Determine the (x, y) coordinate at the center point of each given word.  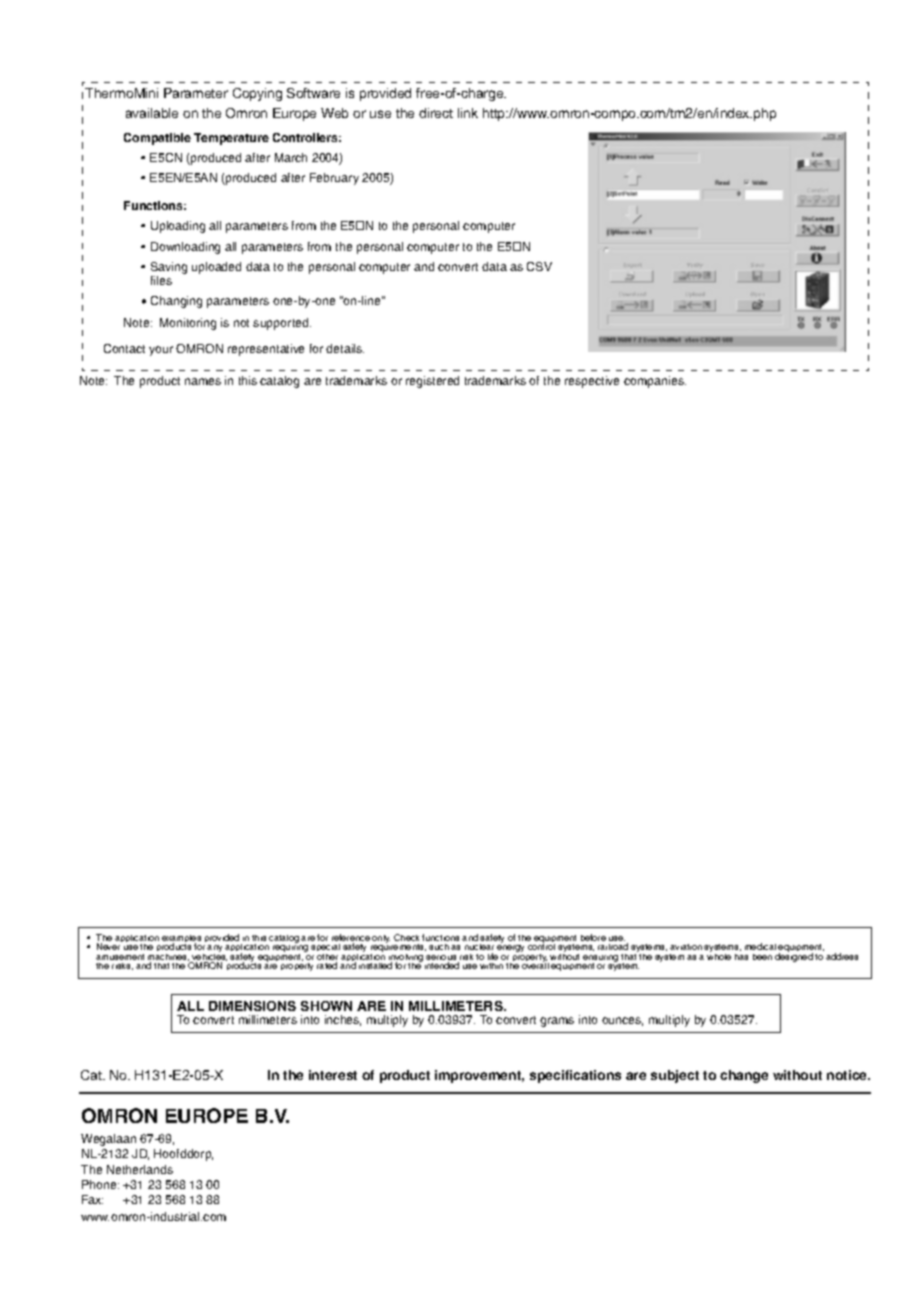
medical (760, 946)
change (744, 1076)
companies (655, 382)
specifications (575, 1076)
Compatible (157, 139)
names (203, 381)
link (468, 113)
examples (181, 940)
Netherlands (140, 1169)
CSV (539, 266)
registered (432, 382)
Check (406, 937)
